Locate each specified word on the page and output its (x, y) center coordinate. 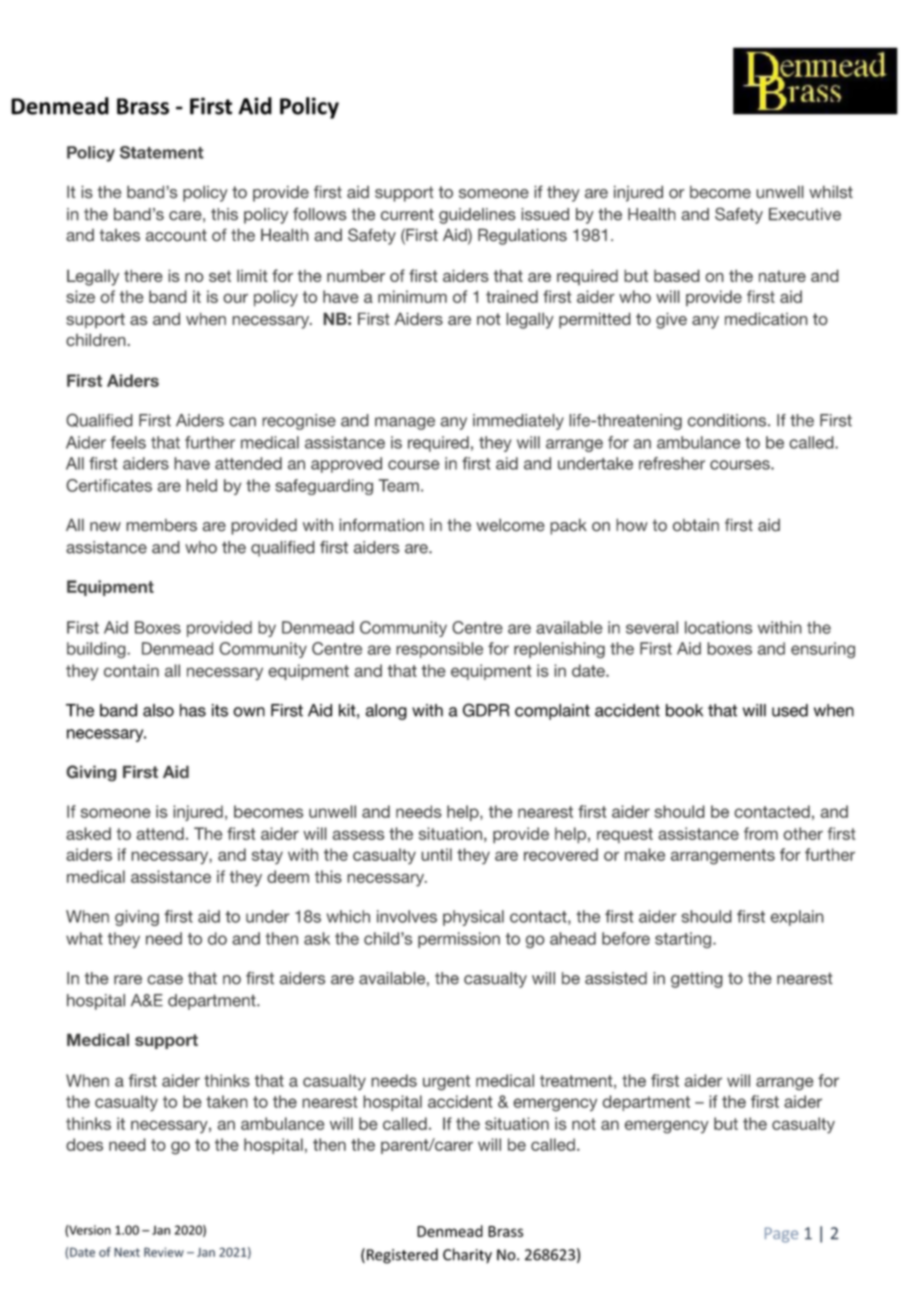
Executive (805, 214)
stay (267, 857)
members (161, 525)
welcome (510, 525)
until (436, 854)
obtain (696, 525)
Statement (162, 152)
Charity (467, 1256)
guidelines (477, 216)
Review (164, 1252)
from (761, 833)
